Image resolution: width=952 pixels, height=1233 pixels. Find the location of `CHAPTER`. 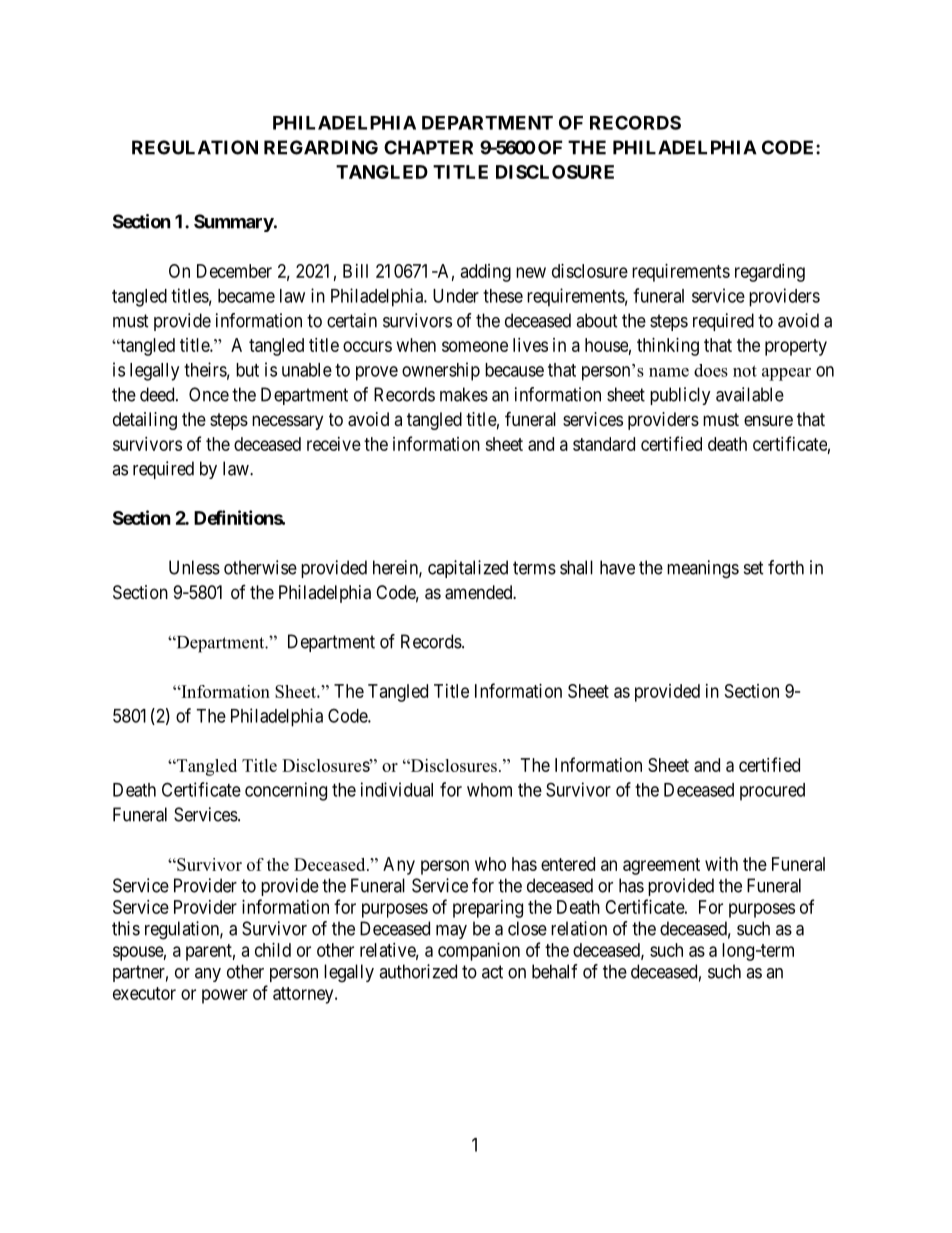

CHAPTER is located at coordinates (428, 147).
